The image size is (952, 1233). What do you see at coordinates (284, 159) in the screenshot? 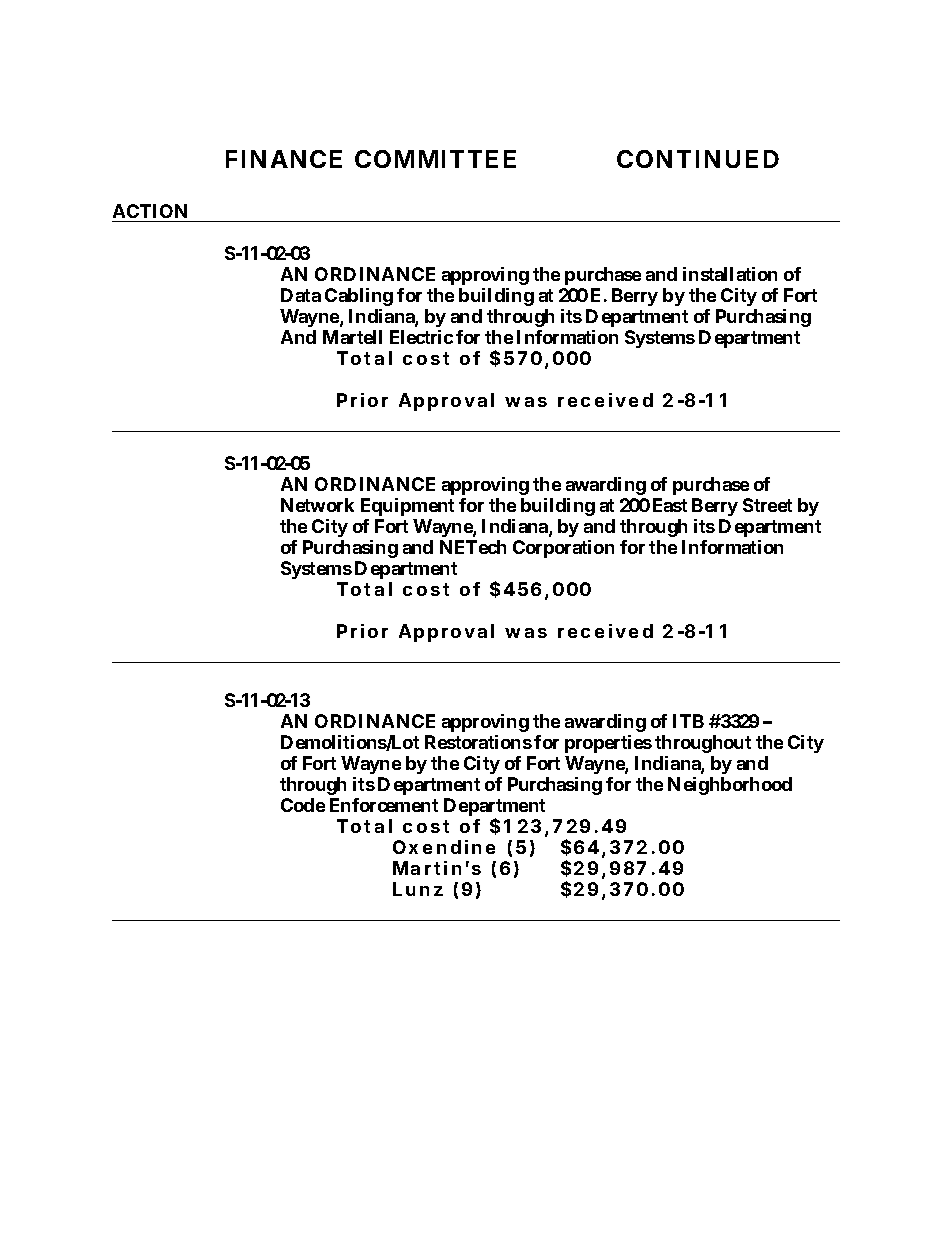
I see `FINANCE` at bounding box center [284, 159].
